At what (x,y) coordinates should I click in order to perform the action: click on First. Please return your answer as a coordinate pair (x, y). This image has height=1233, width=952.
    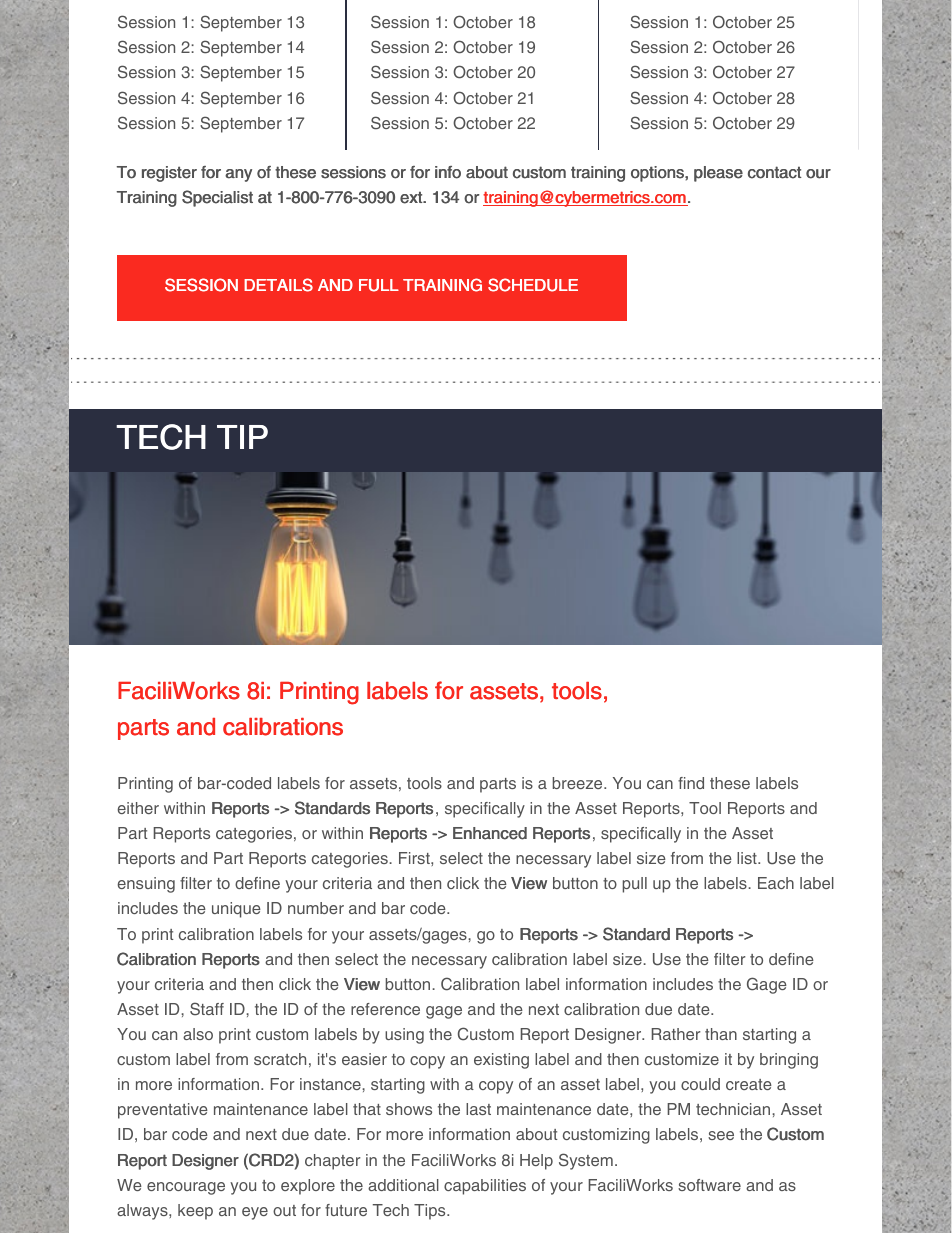
    Looking at the image, I should click on (415, 858).
